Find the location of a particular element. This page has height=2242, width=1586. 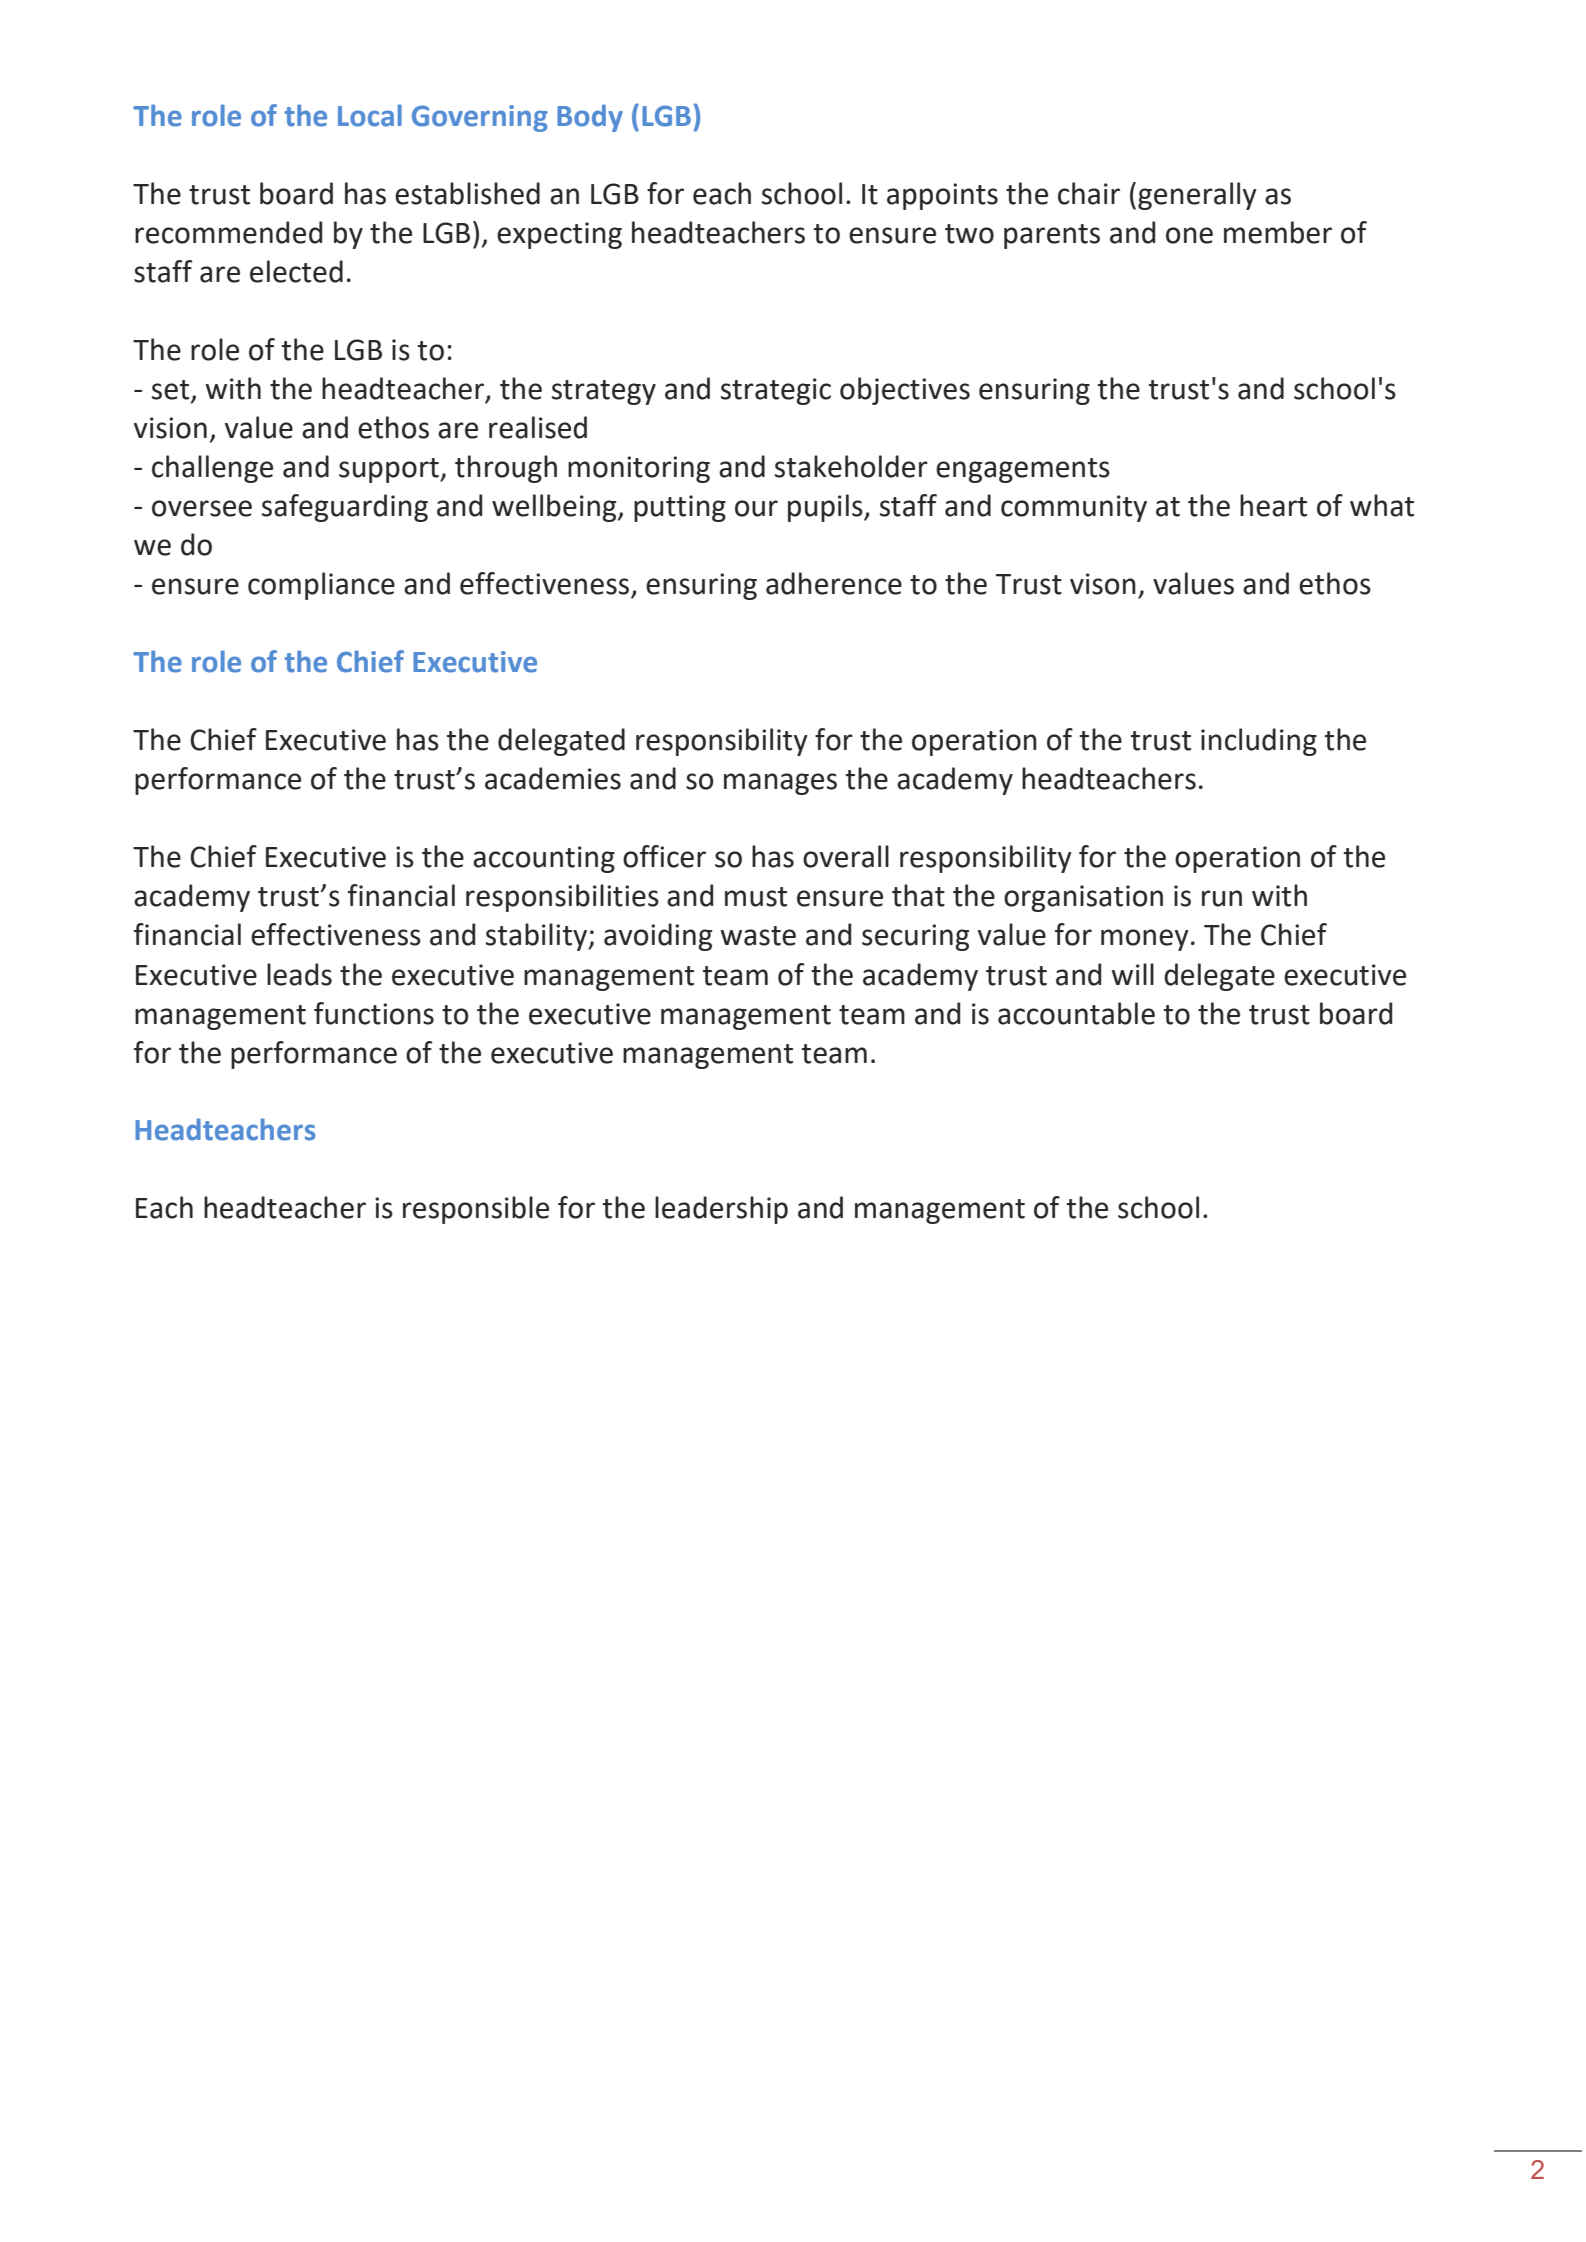

adherence is located at coordinates (834, 583).
